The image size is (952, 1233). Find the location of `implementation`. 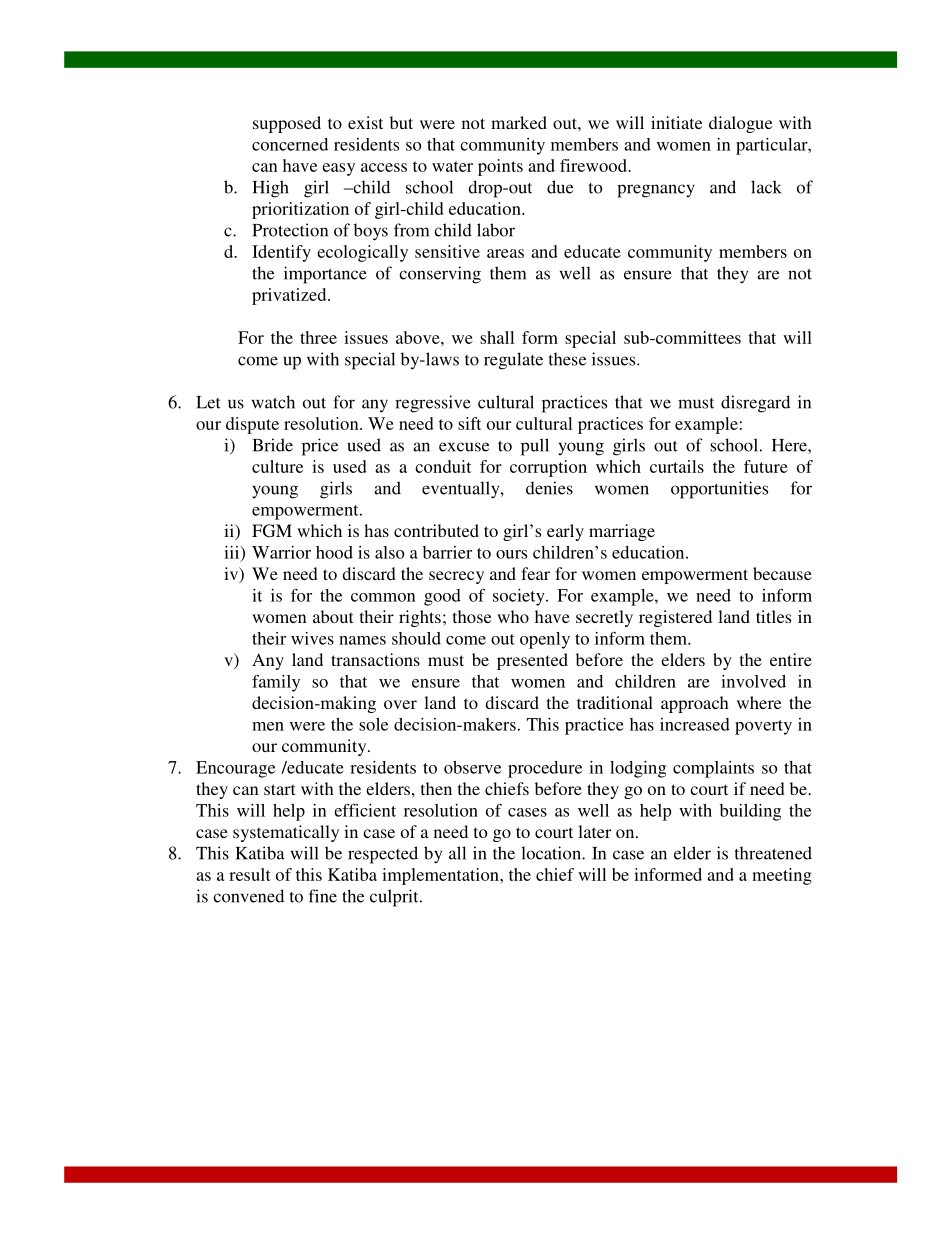

implementation is located at coordinates (441, 876).
